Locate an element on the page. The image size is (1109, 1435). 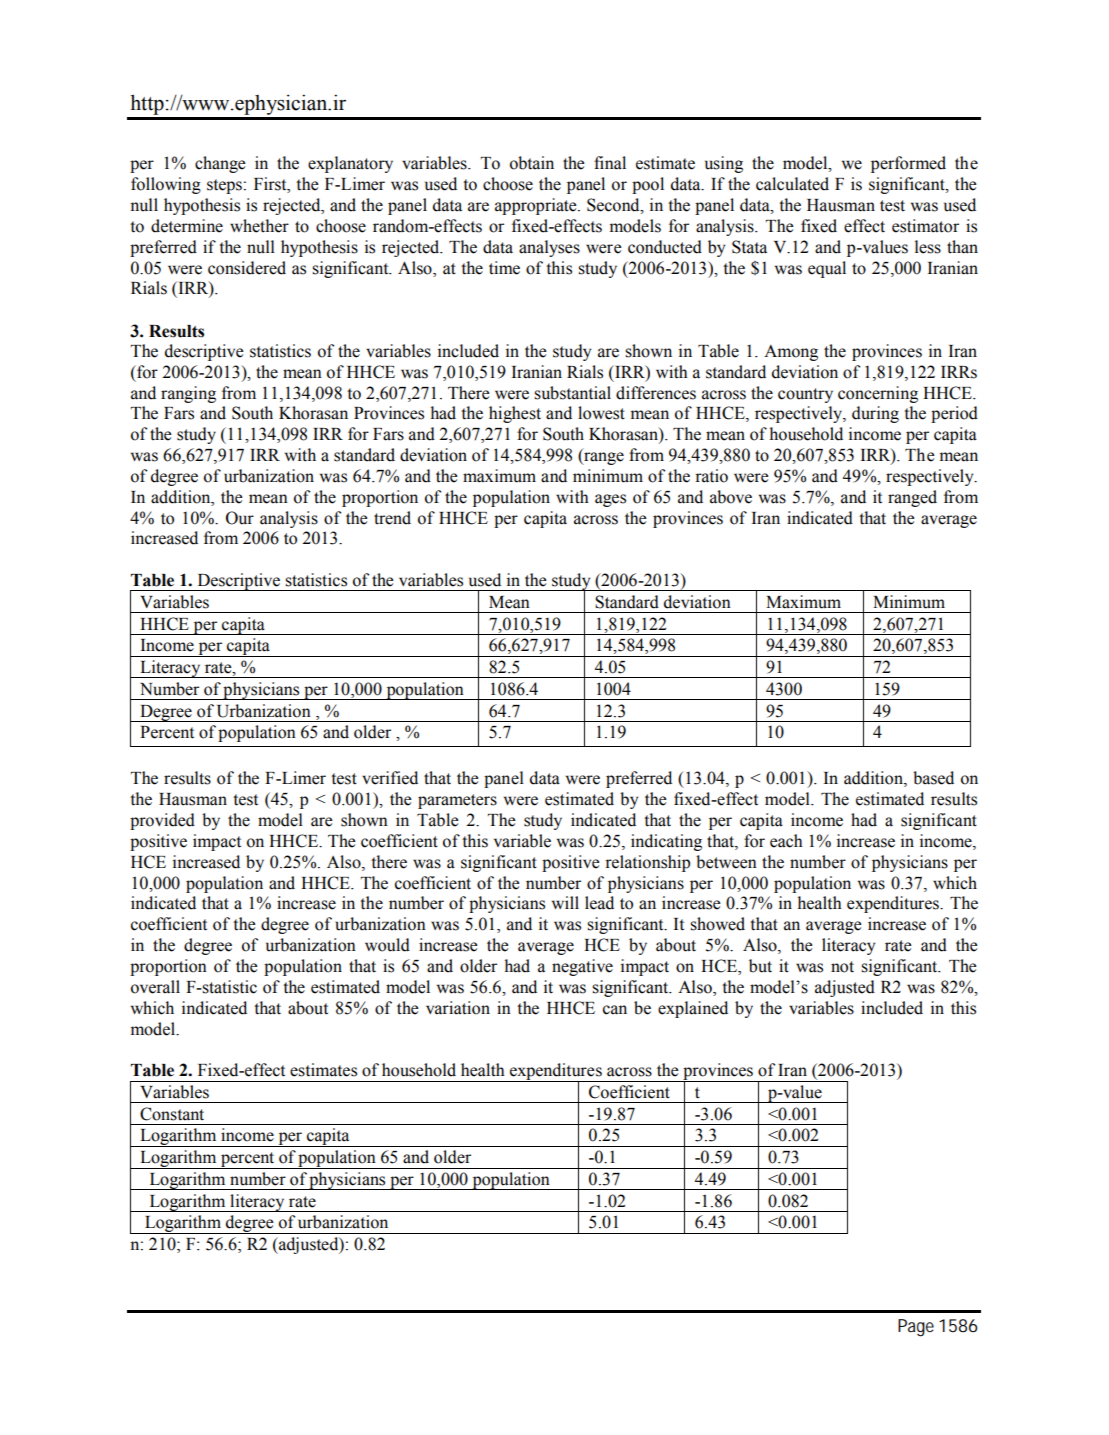
performed is located at coordinates (908, 164).
